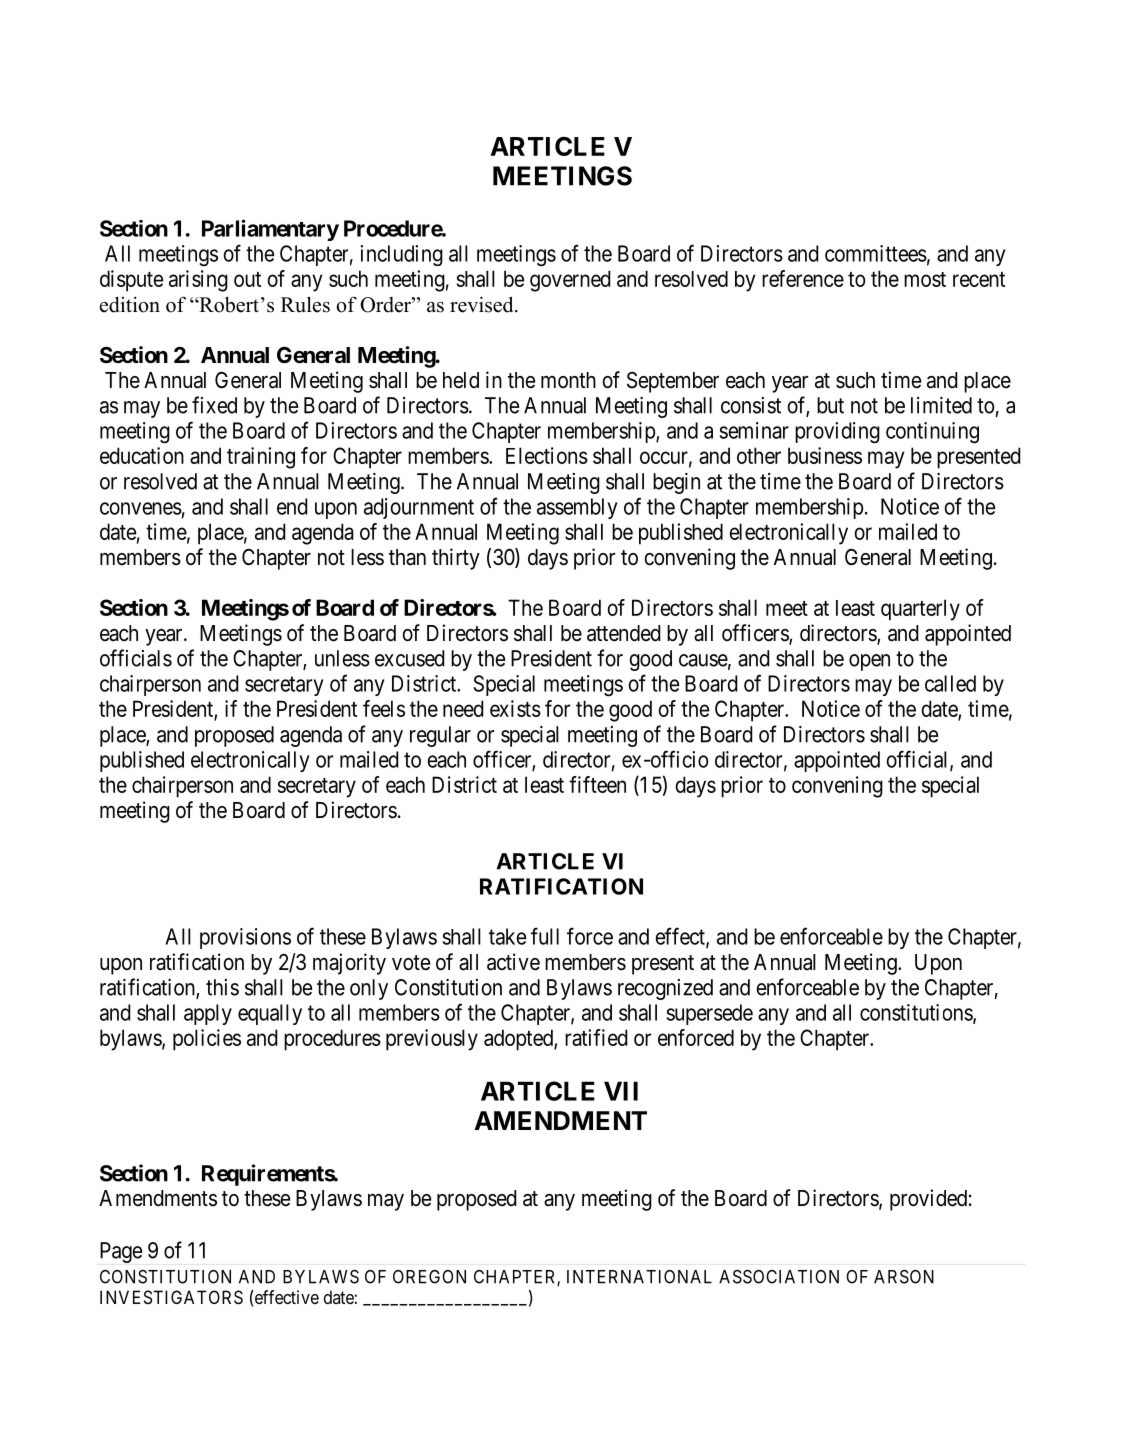 The image size is (1122, 1452). I want to click on governed, so click(570, 281).
